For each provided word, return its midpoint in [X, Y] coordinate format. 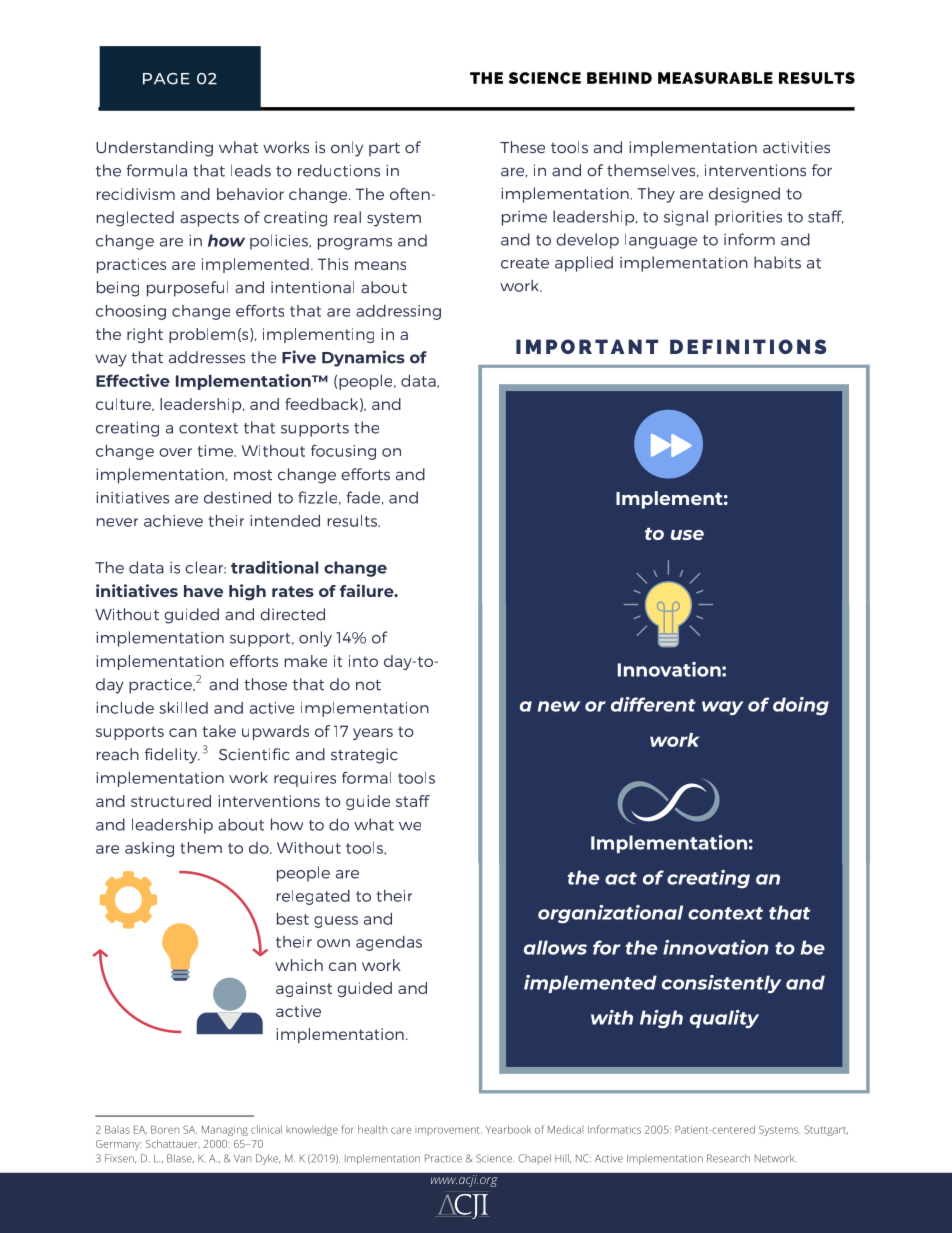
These [522, 147]
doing [801, 706]
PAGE [166, 79]
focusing [343, 452]
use [687, 535]
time [217, 451]
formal [366, 778]
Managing [225, 1131]
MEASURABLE [715, 78]
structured [171, 801]
